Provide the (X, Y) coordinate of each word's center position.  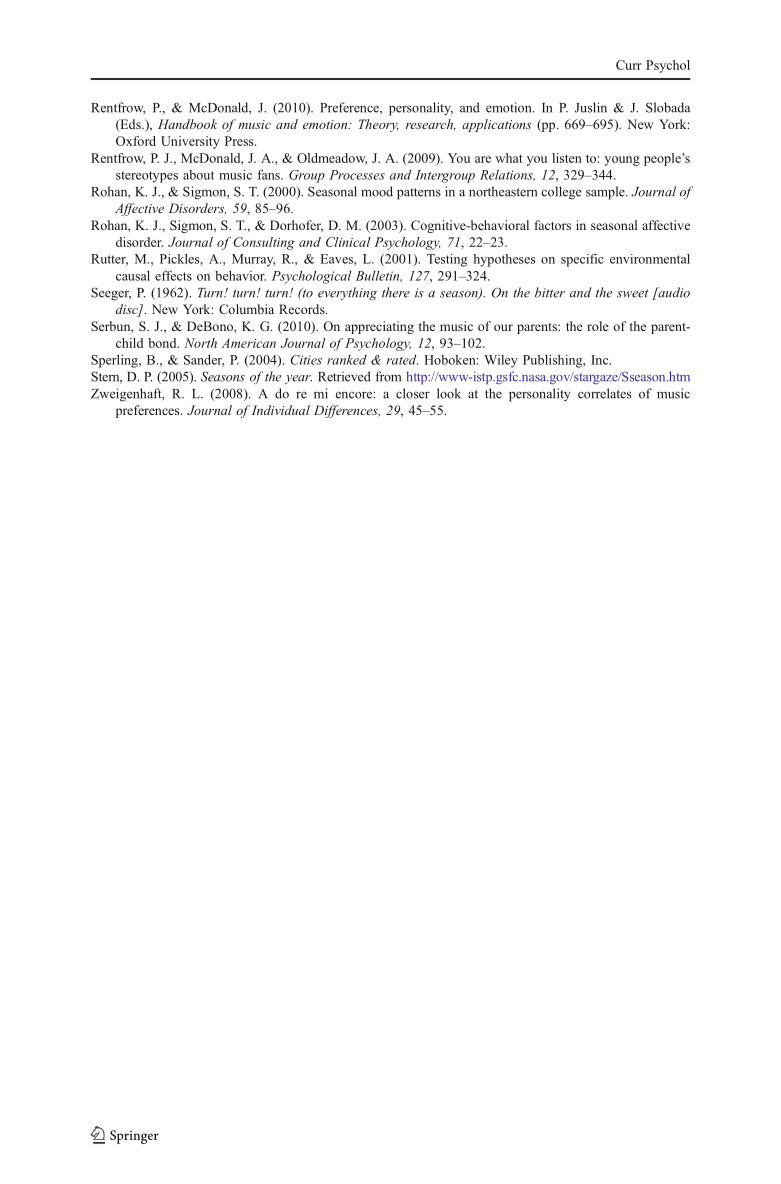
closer (413, 393)
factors (552, 225)
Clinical (348, 242)
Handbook (187, 124)
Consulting (264, 243)
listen (567, 158)
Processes (357, 175)
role (598, 326)
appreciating (379, 327)
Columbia (246, 309)
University (190, 142)
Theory (379, 125)
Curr (629, 65)
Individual (279, 410)
